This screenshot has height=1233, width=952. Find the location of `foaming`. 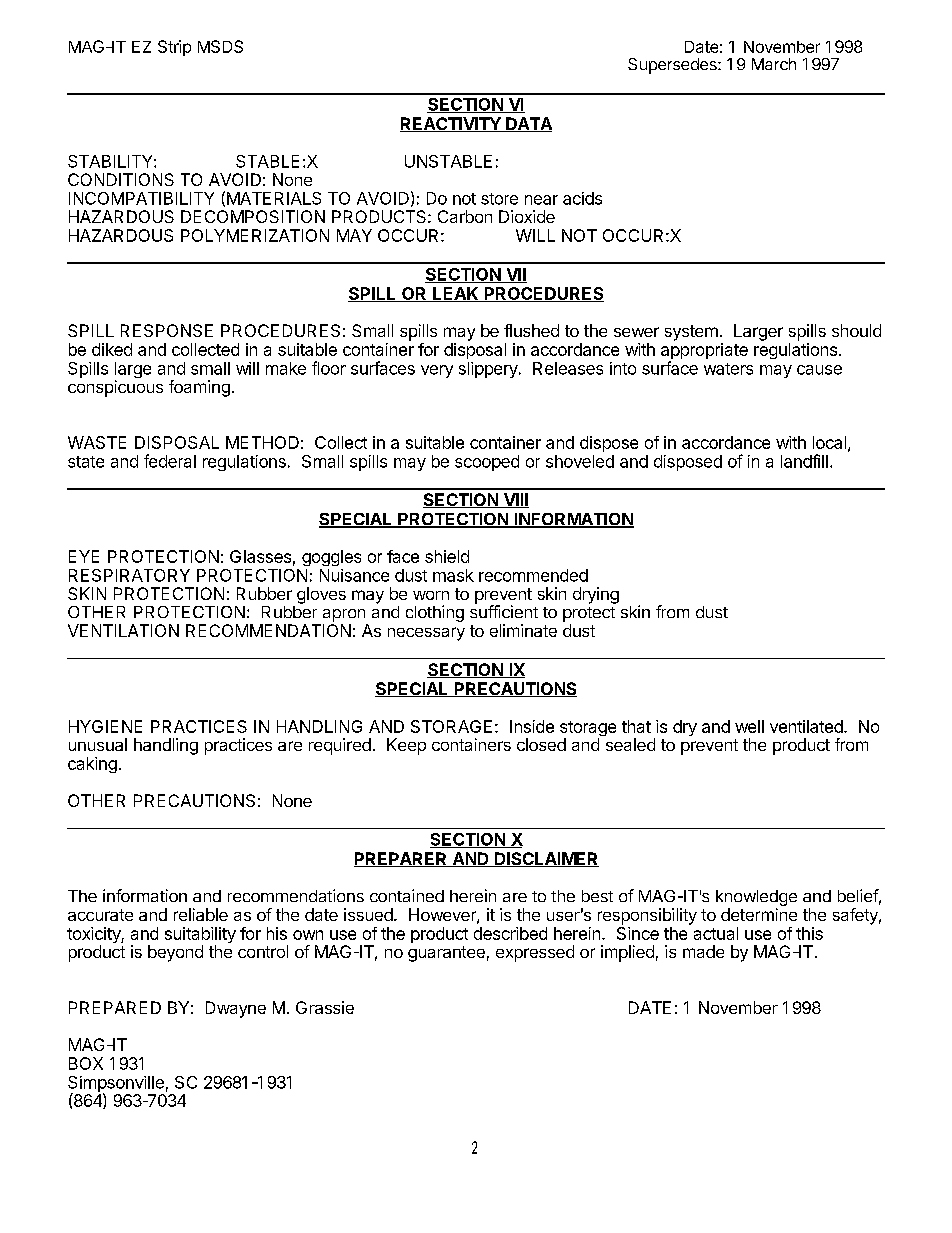

foaming is located at coordinates (199, 388).
